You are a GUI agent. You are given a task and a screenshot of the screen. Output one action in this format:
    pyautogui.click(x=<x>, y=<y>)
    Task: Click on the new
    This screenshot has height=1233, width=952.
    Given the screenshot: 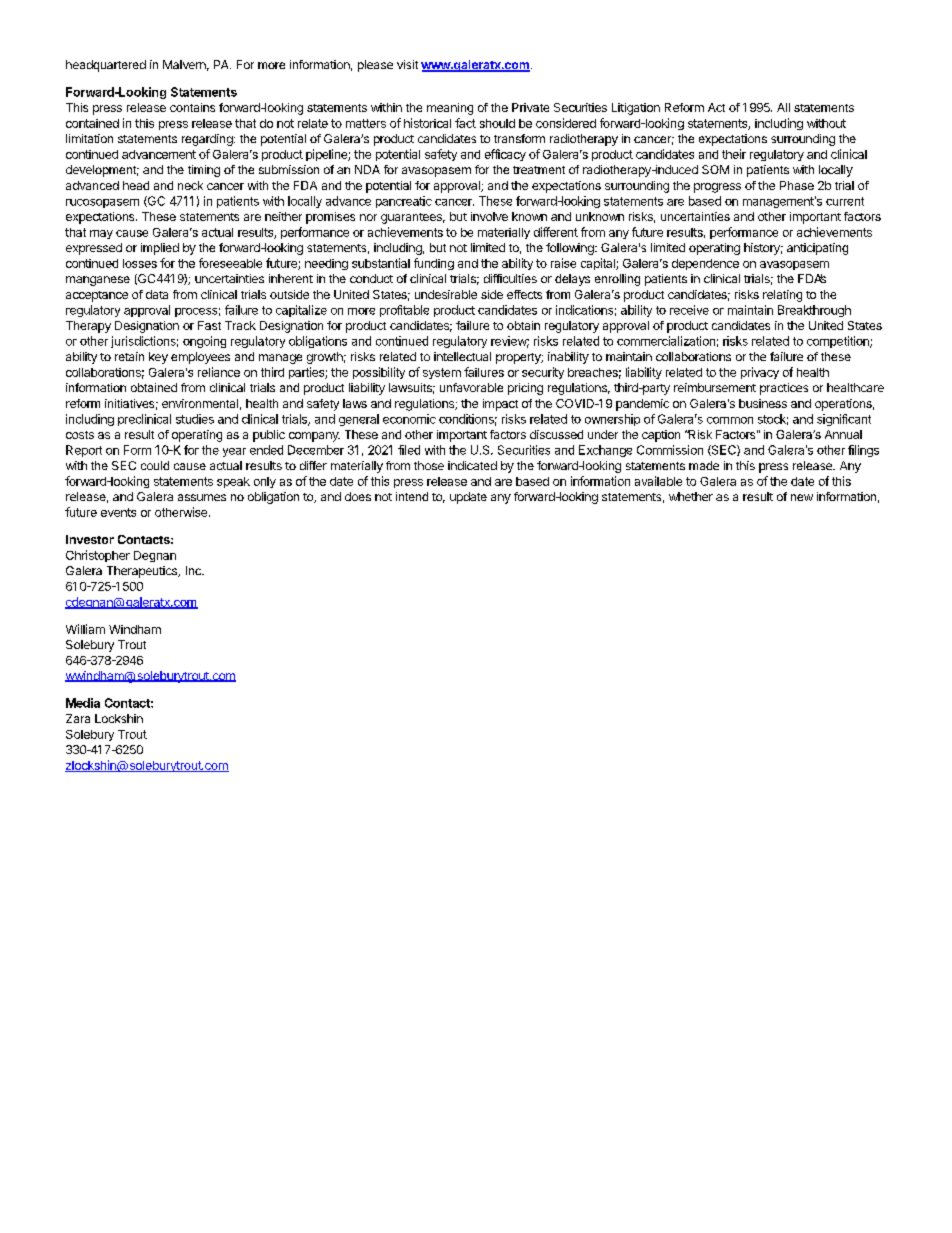 What is the action you would take?
    pyautogui.click(x=802, y=497)
